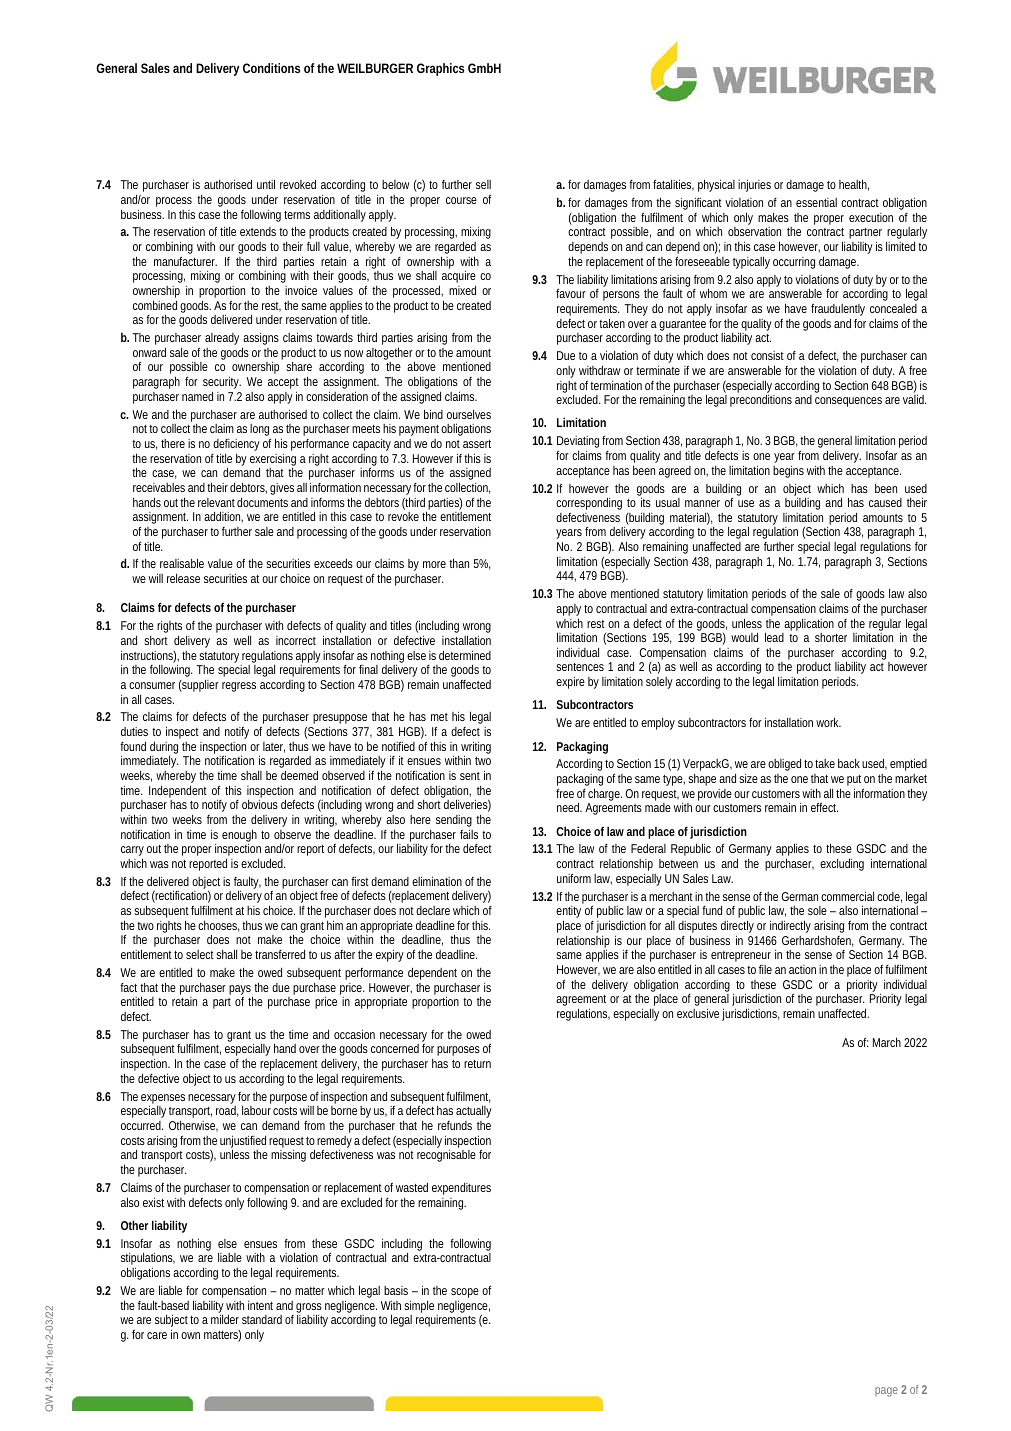 The image size is (1011, 1431). I want to click on milder, so click(225, 1319).
